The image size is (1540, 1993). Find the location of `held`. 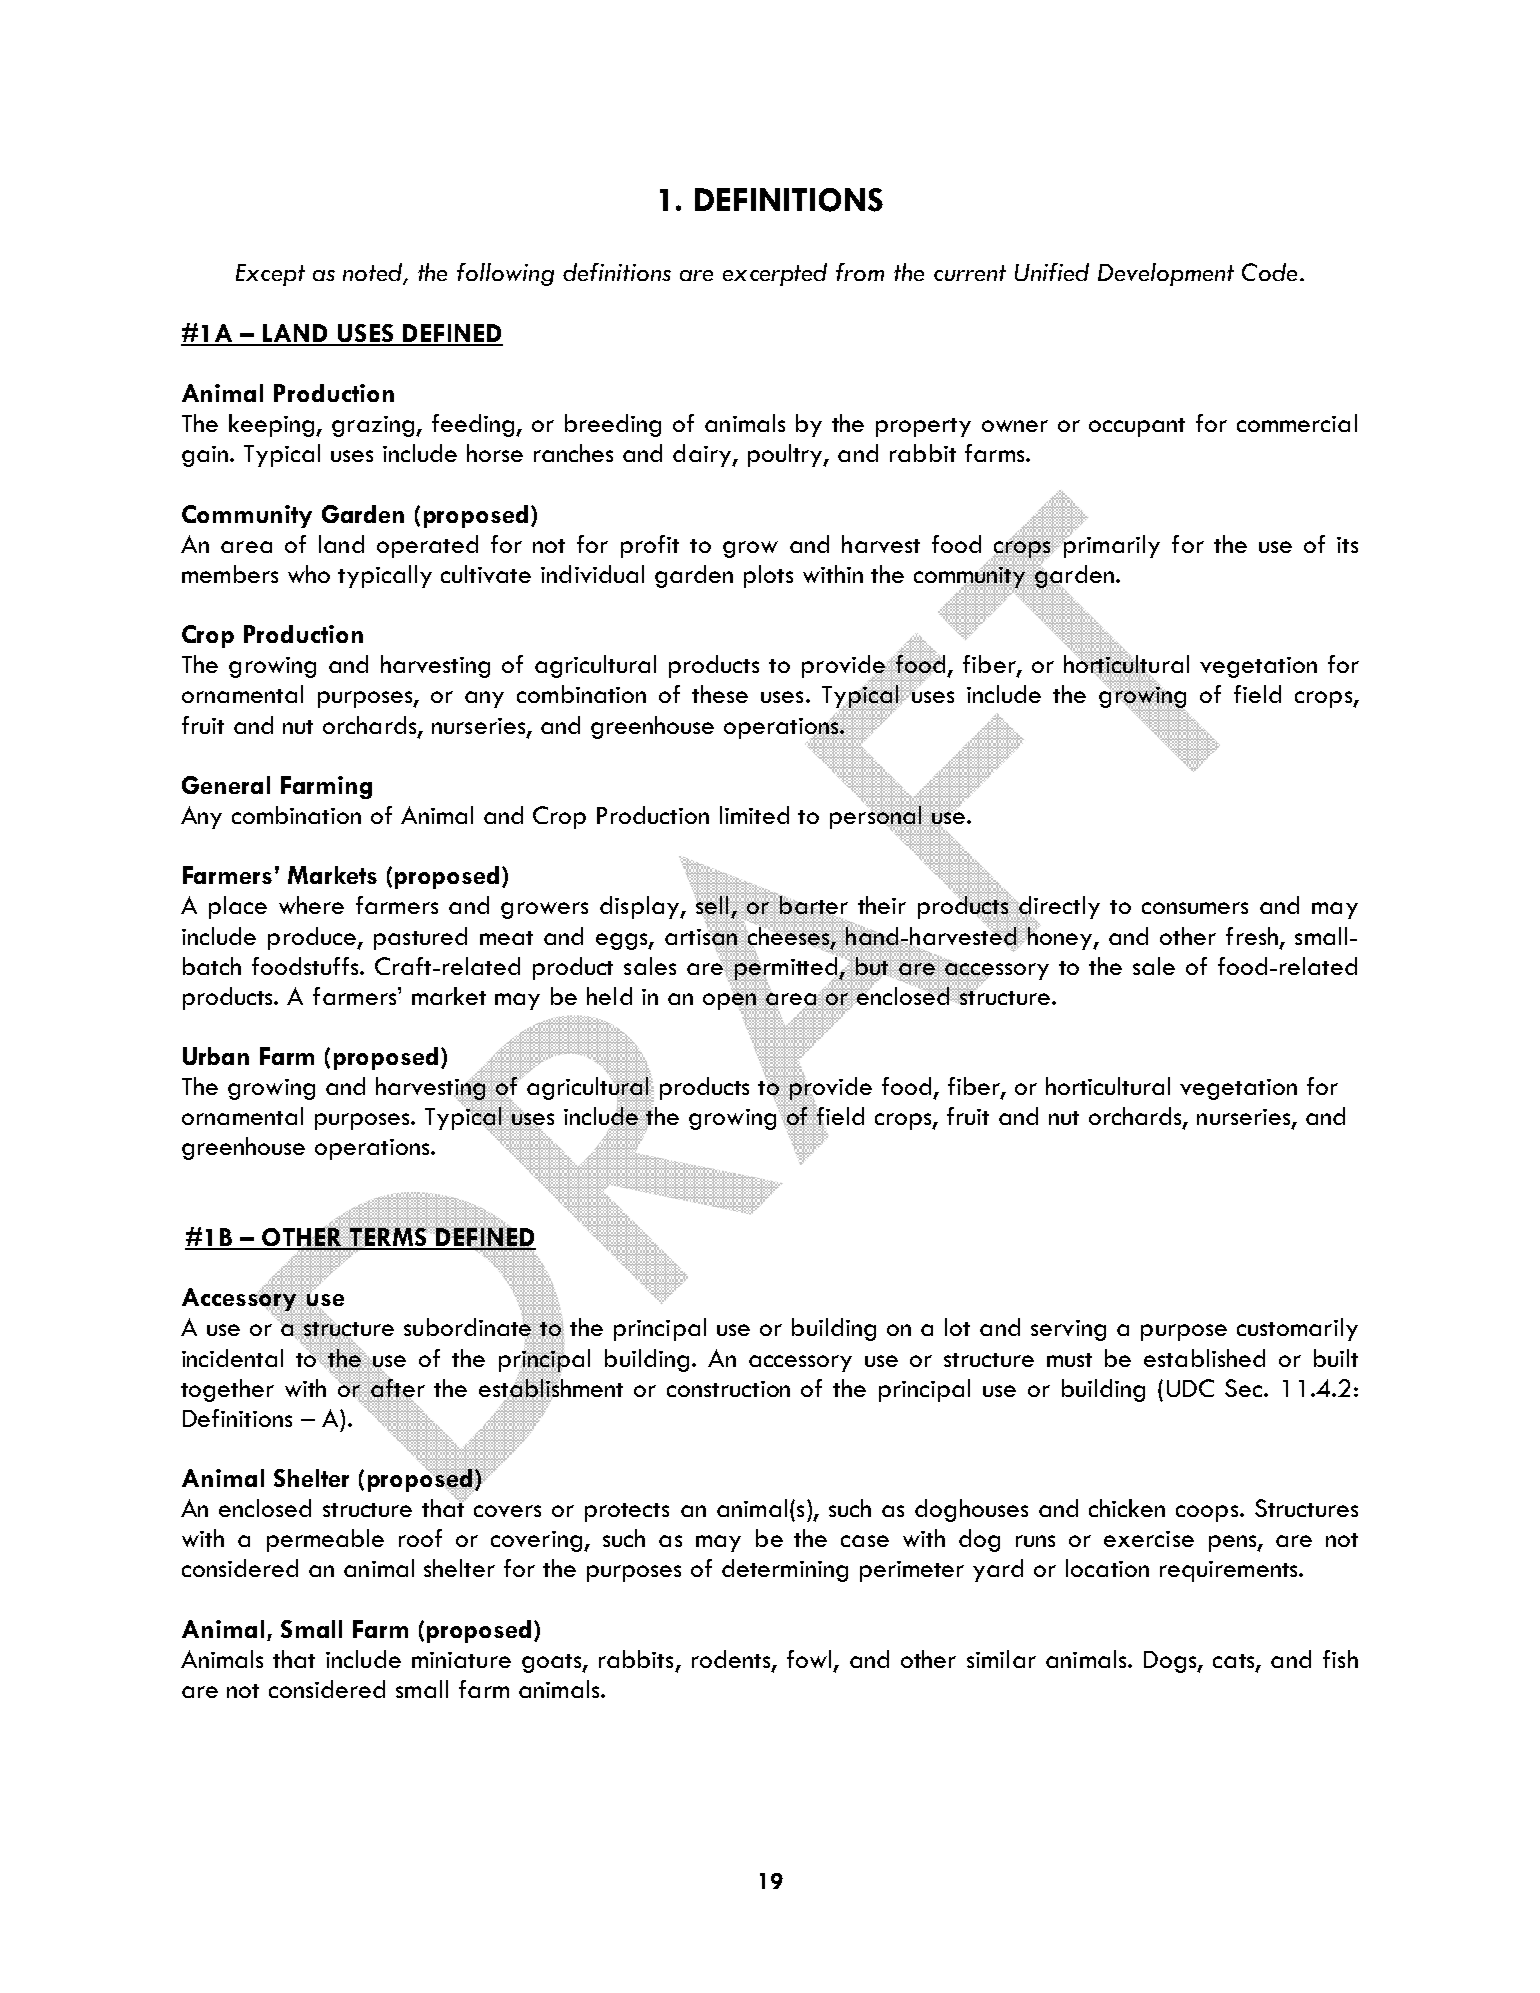

held is located at coordinates (609, 996).
